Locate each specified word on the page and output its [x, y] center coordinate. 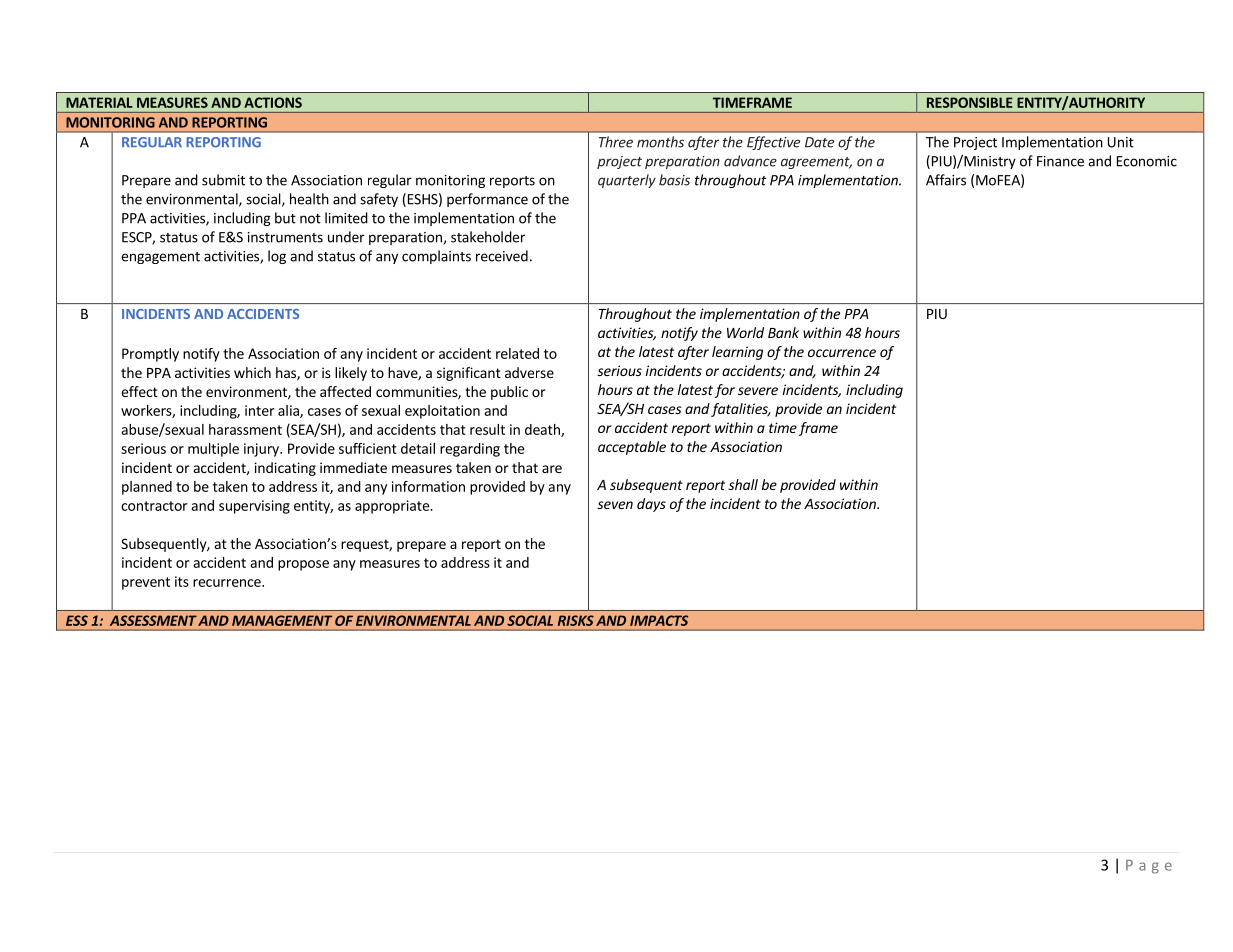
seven [615, 505]
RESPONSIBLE [970, 102]
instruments [285, 237]
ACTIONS [273, 102]
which [252, 372]
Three [616, 142]
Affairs [946, 180]
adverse [529, 372]
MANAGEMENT [282, 620]
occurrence [842, 353]
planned [147, 488]
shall [743, 484]
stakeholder [488, 237]
